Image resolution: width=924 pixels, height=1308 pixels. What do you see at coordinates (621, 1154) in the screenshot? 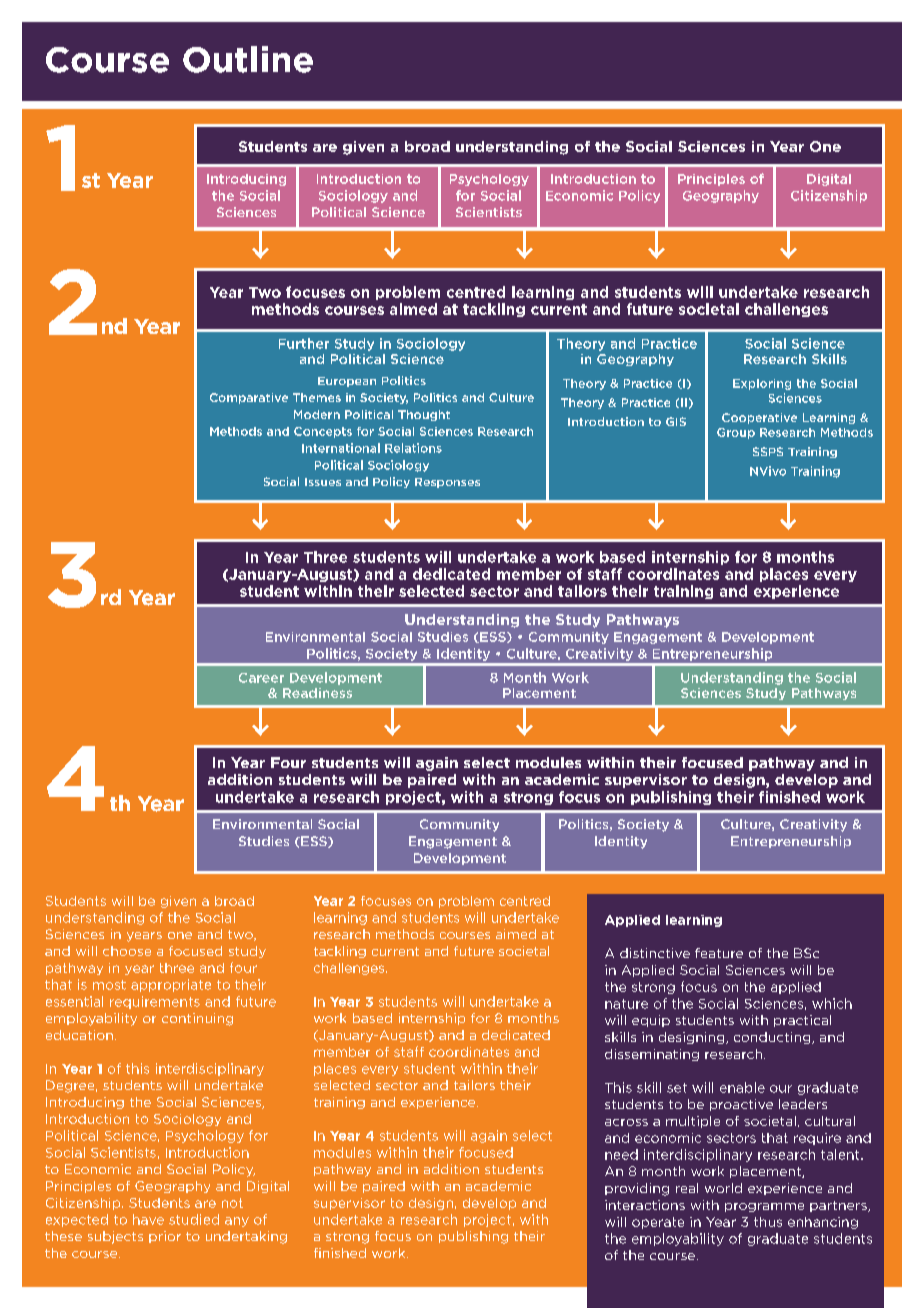
I see `need` at bounding box center [621, 1154].
